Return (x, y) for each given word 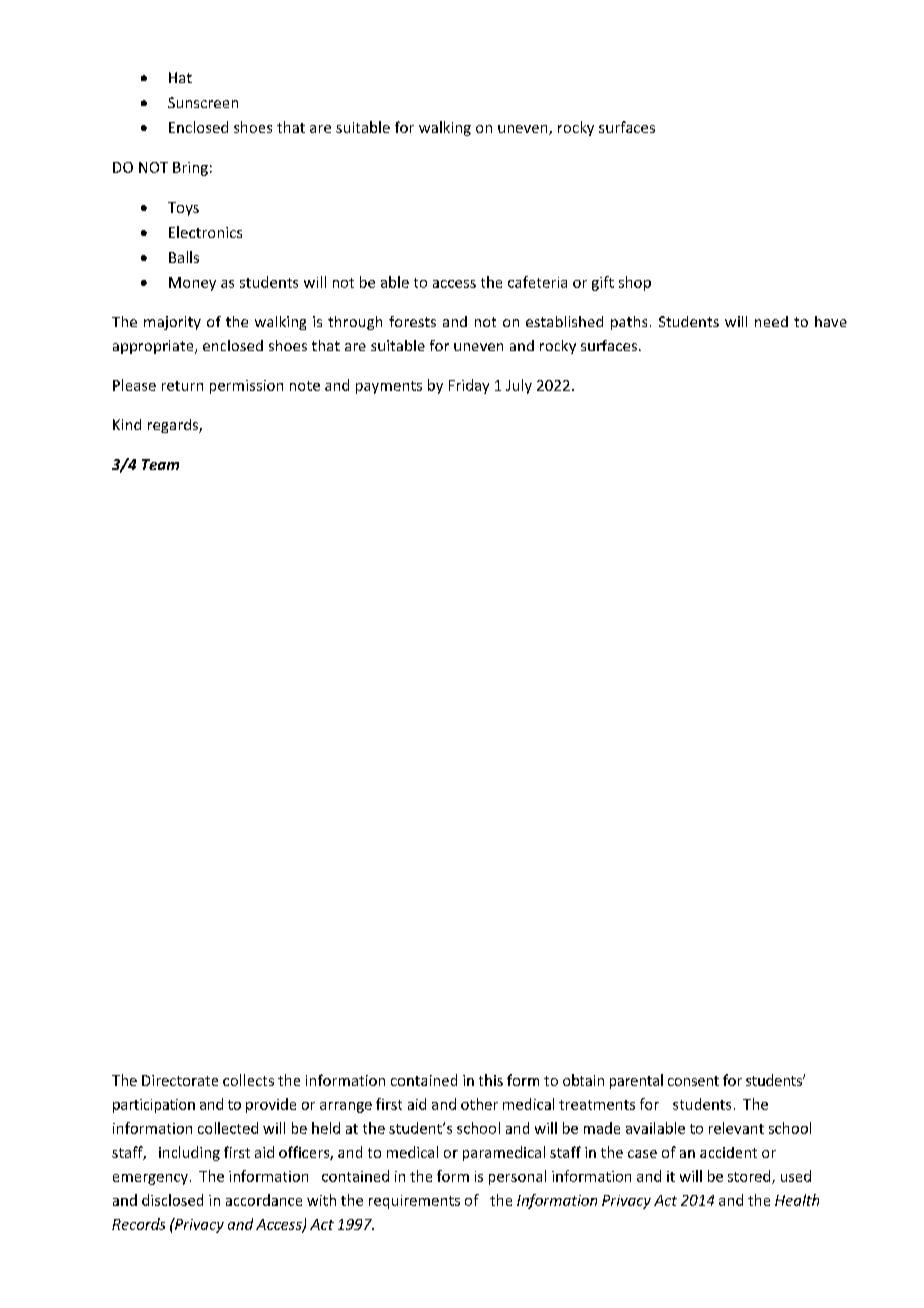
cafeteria (537, 282)
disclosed (172, 1200)
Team (160, 464)
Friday (469, 386)
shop (635, 283)
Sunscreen (203, 102)
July (519, 386)
